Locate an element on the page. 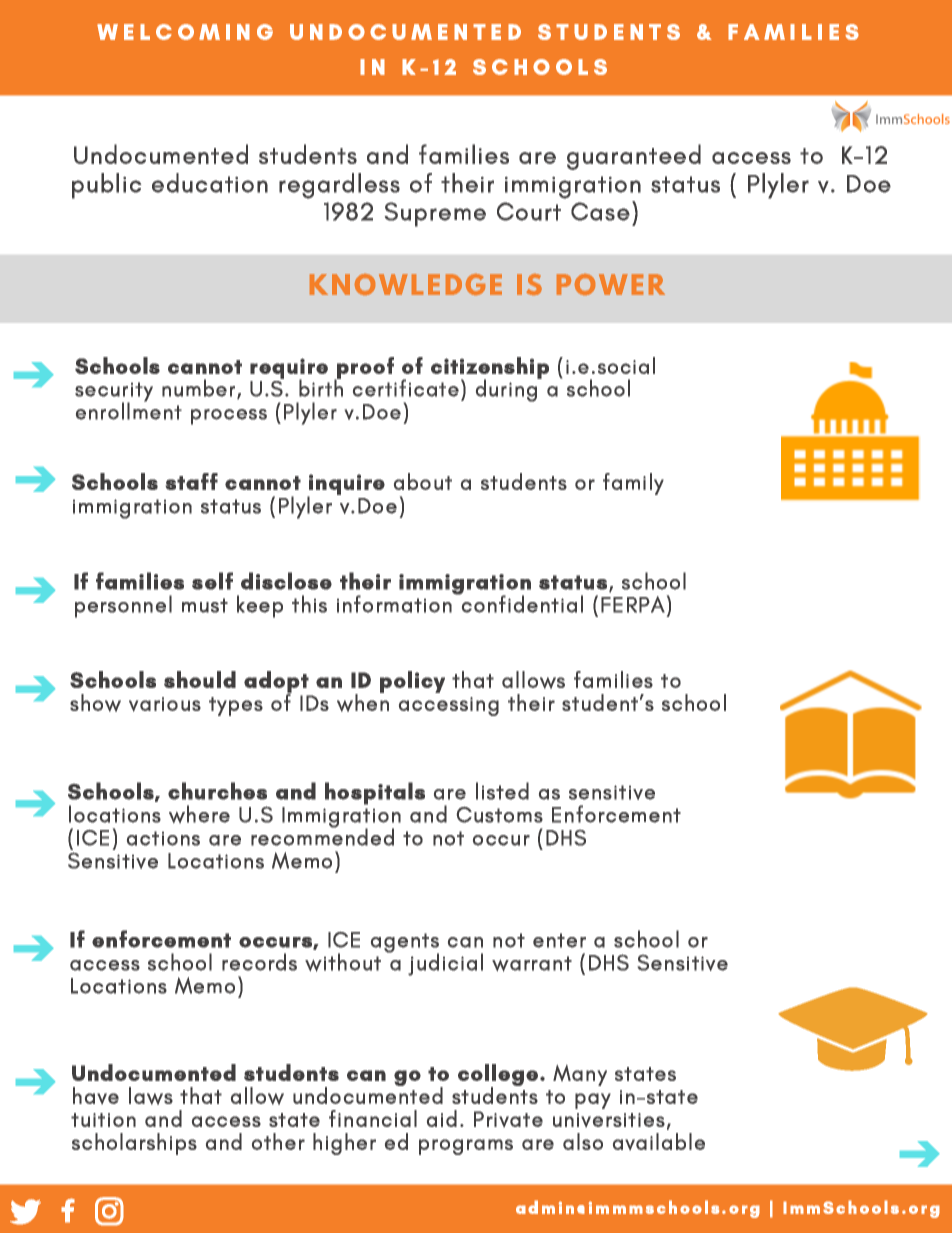  policy is located at coordinates (412, 682).
